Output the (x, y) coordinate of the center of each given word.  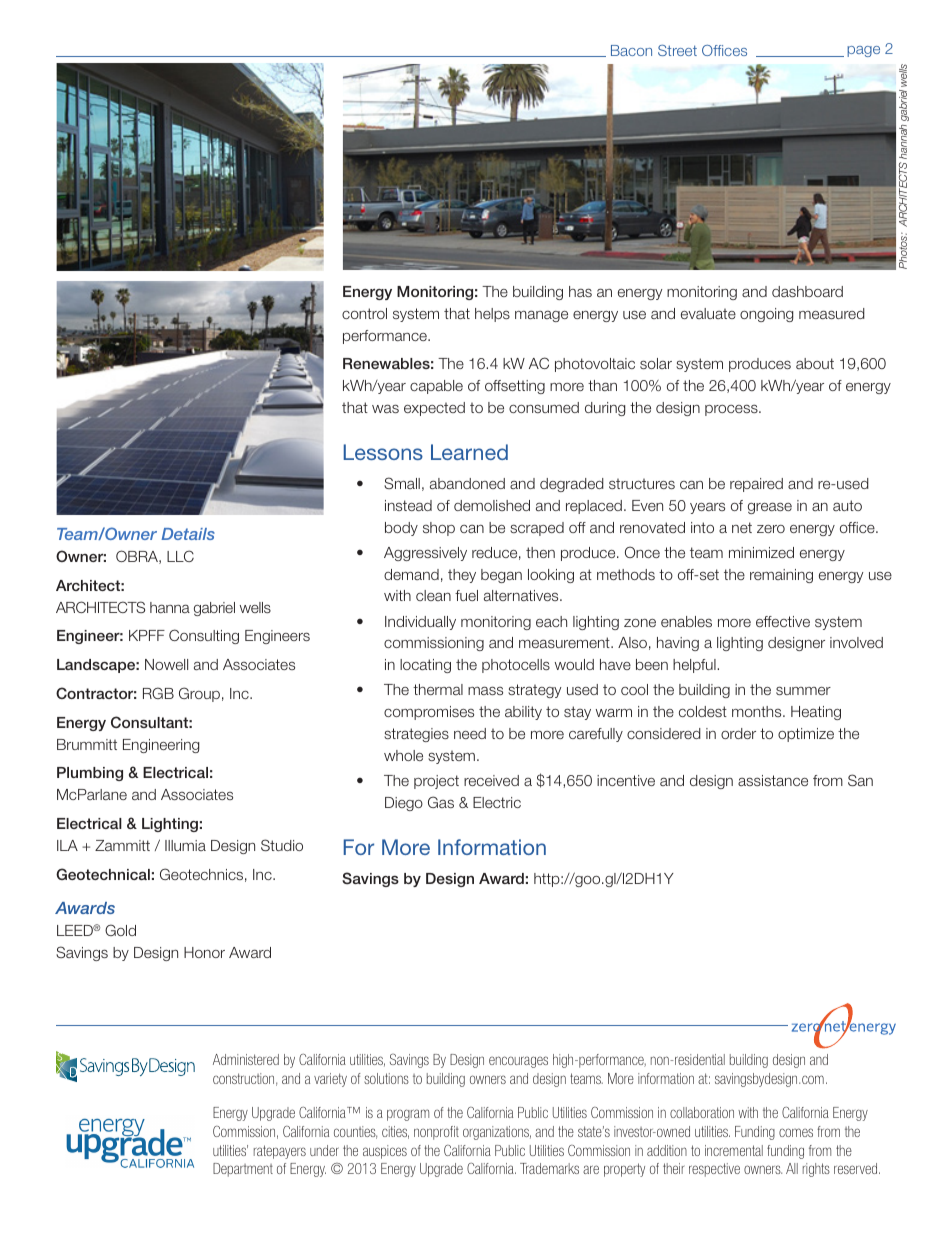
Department (243, 1170)
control (364, 313)
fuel (466, 595)
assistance (773, 780)
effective (783, 621)
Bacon (631, 50)
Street (677, 50)
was (385, 408)
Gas (441, 802)
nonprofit (436, 1133)
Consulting (204, 636)
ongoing (766, 315)
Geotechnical (103, 874)
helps (492, 315)
